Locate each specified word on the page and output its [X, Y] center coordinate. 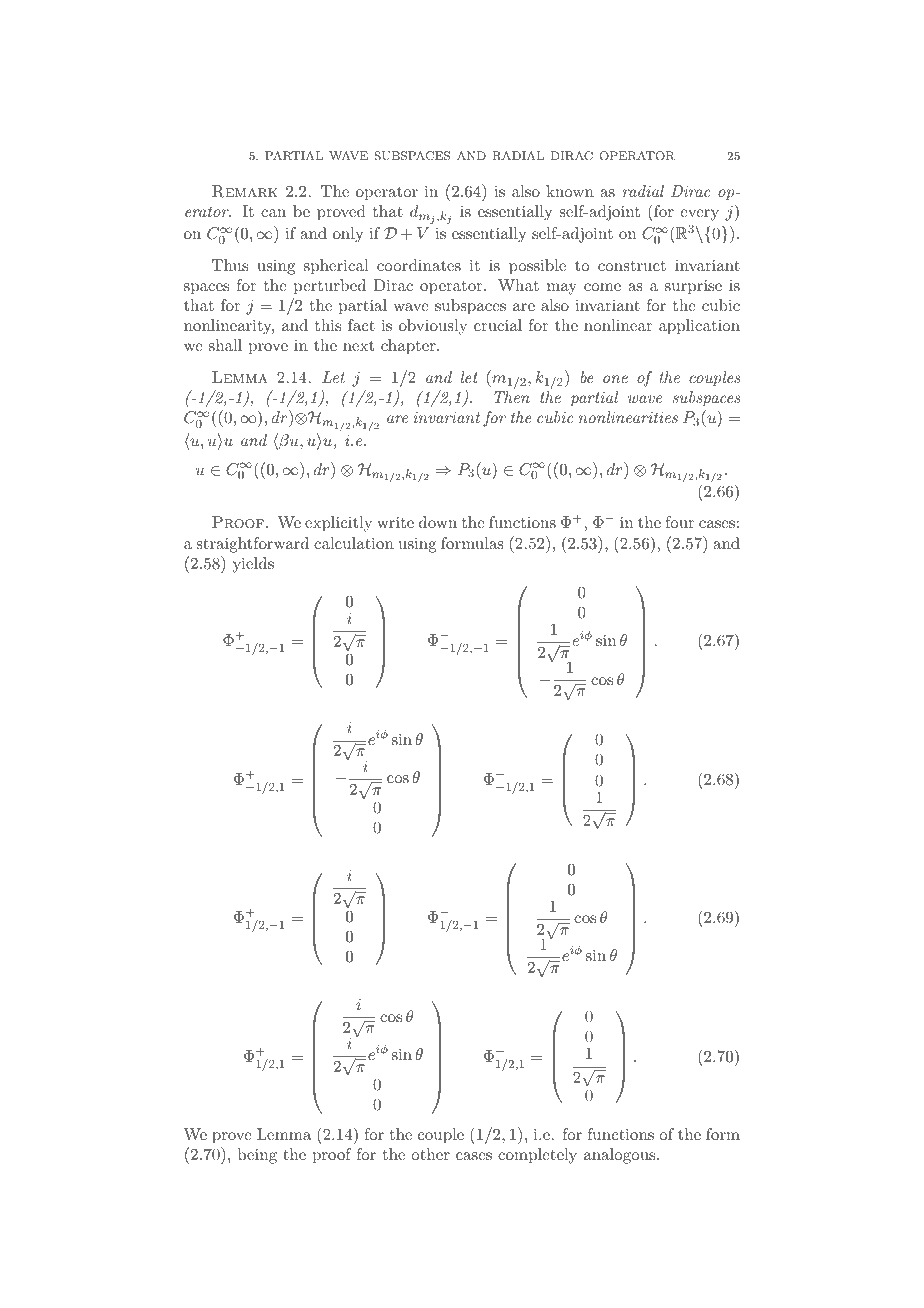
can [273, 213]
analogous [619, 1156]
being [257, 1156]
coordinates [419, 265]
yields [253, 565]
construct [632, 266]
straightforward [253, 545]
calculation [354, 543]
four [679, 522]
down [438, 522]
